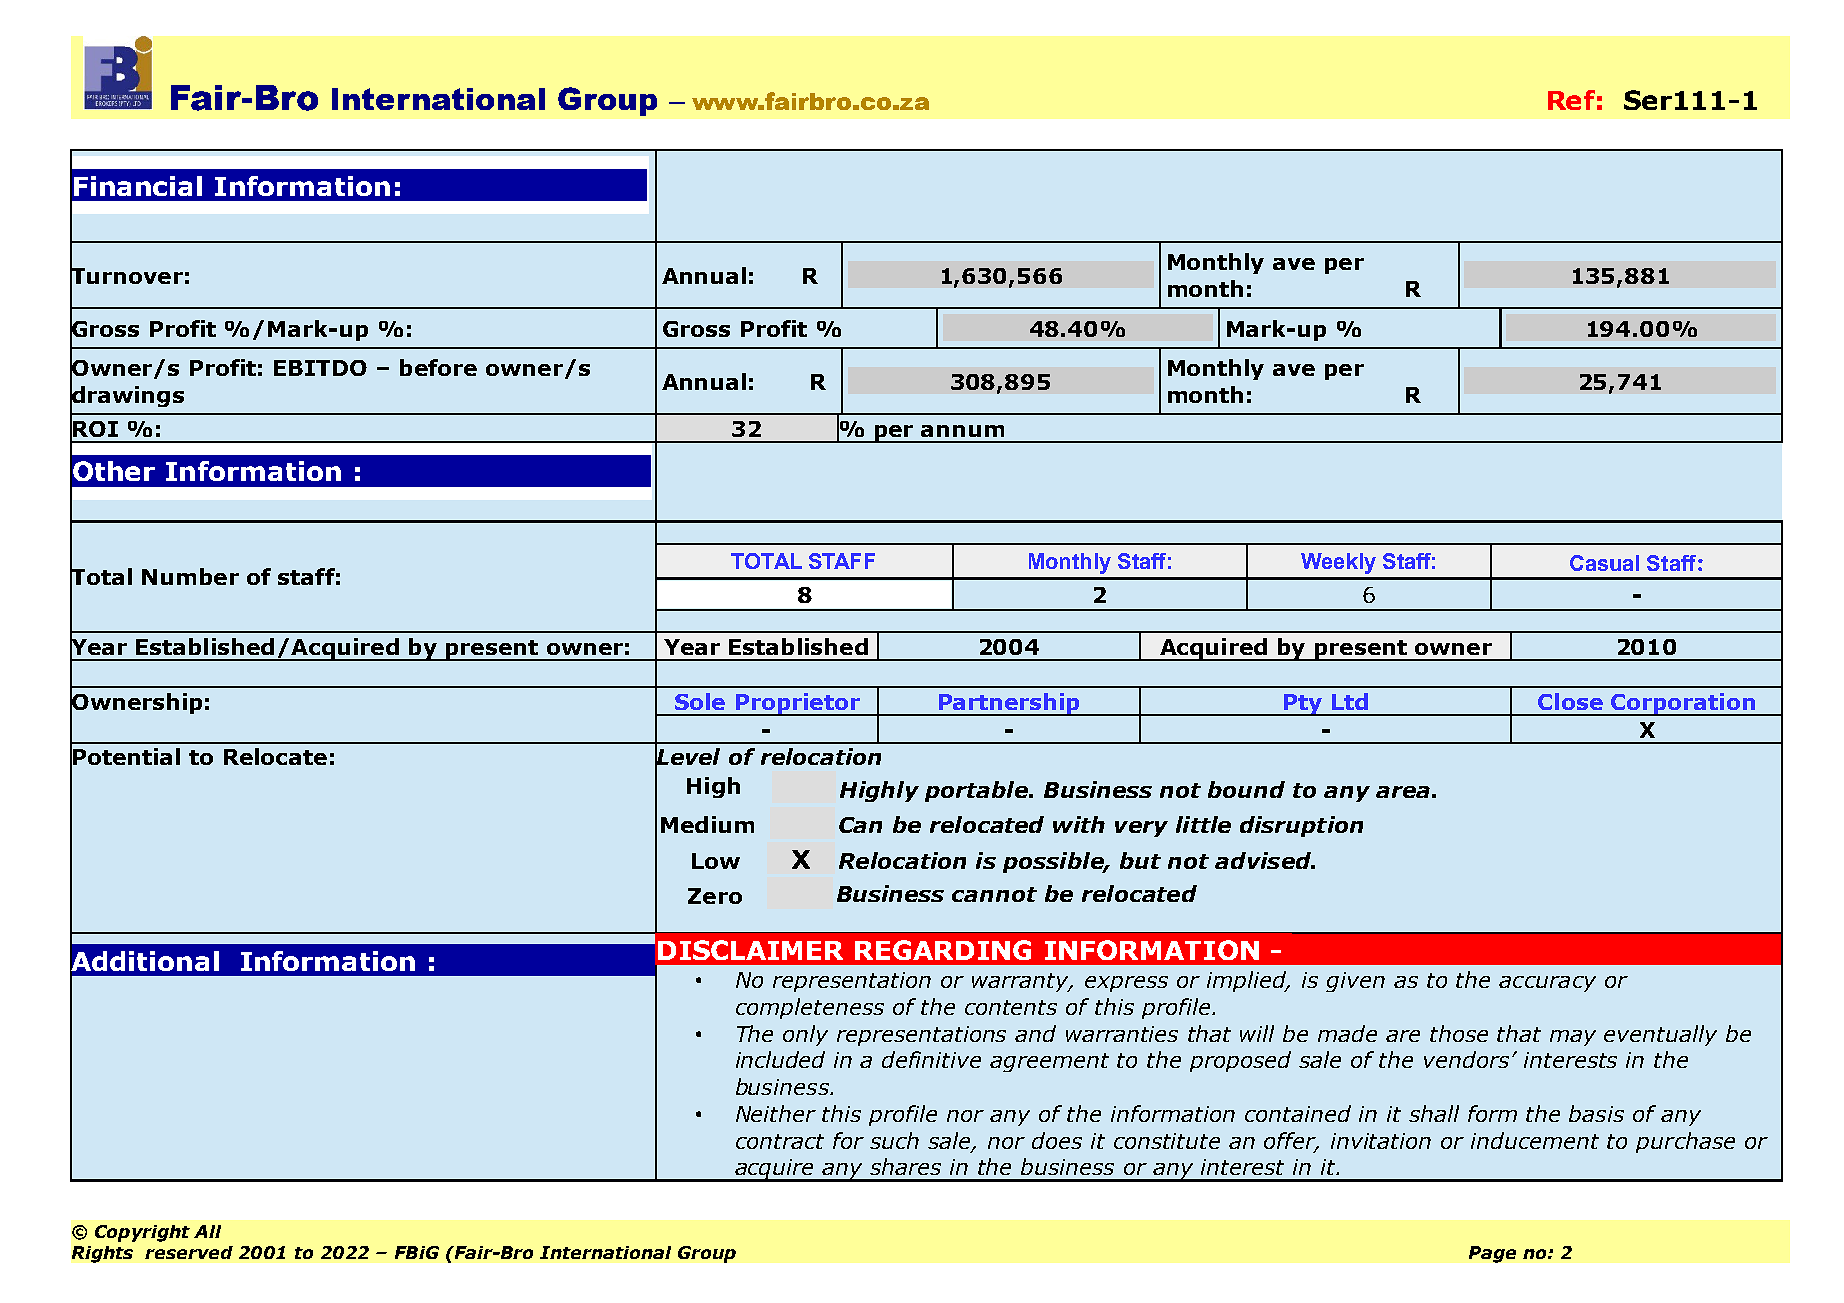 The image size is (1844, 1303). I want to click on included, so click(780, 1059).
